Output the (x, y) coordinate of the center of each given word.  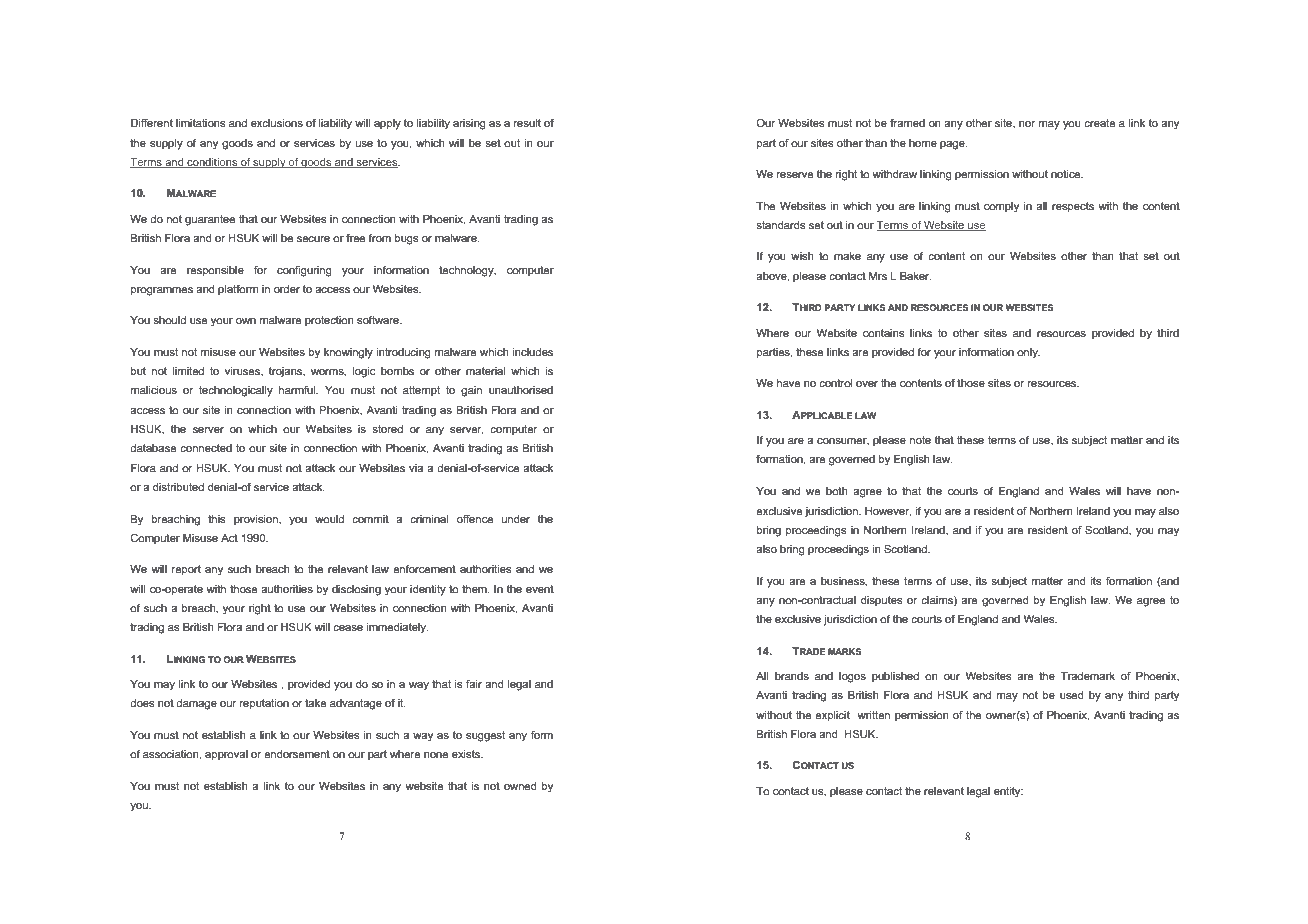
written (873, 715)
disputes (882, 601)
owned (520, 786)
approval (226, 755)
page (953, 145)
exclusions (277, 123)
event (540, 589)
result (527, 123)
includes (533, 352)
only (1028, 353)
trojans (287, 372)
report (186, 570)
